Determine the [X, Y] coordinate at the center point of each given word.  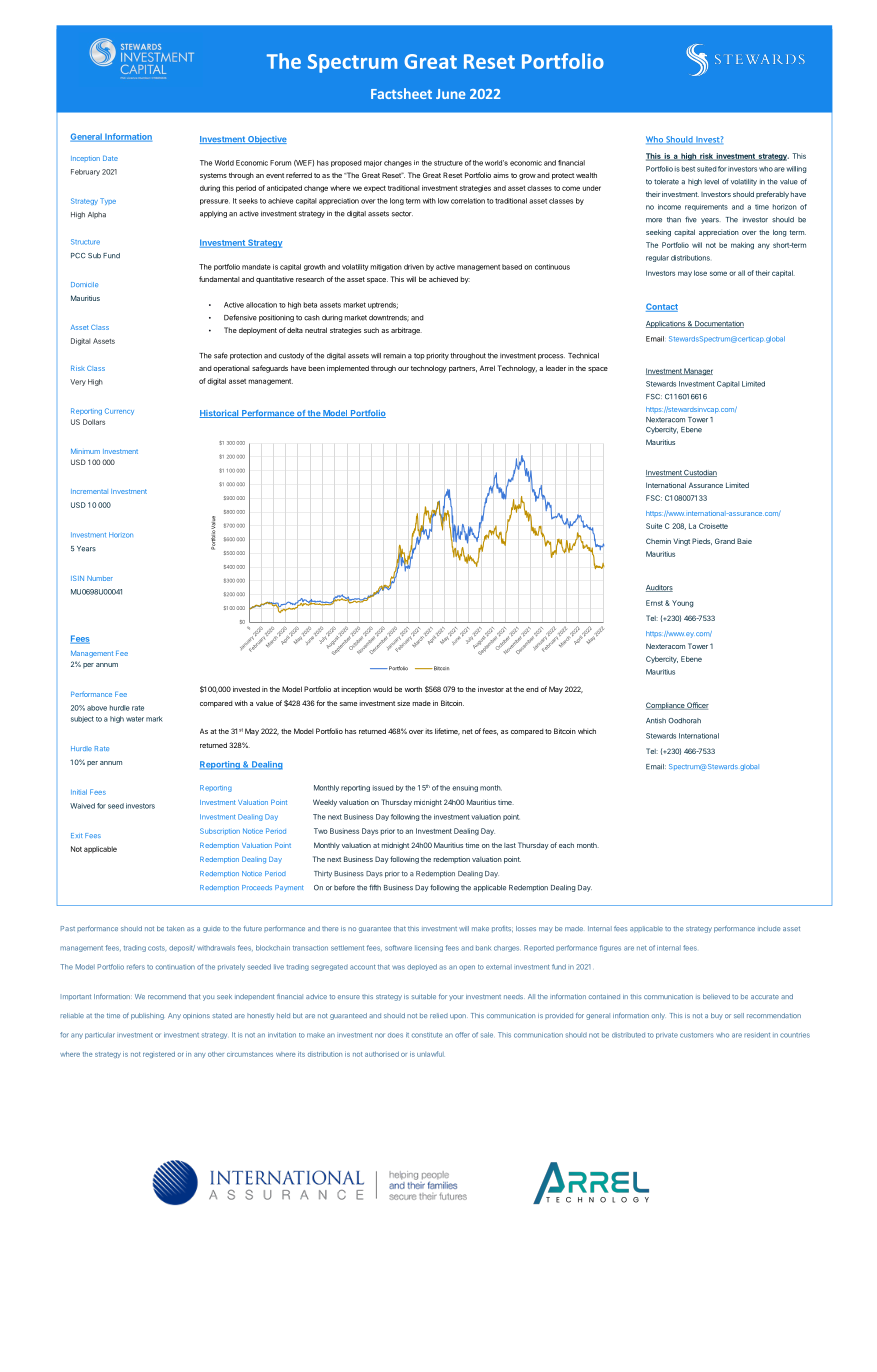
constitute [427, 1035]
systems [213, 176]
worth [413, 689]
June [450, 94]
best [688, 169]
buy [717, 1016]
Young [682, 604]
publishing [147, 1016]
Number [100, 578]
